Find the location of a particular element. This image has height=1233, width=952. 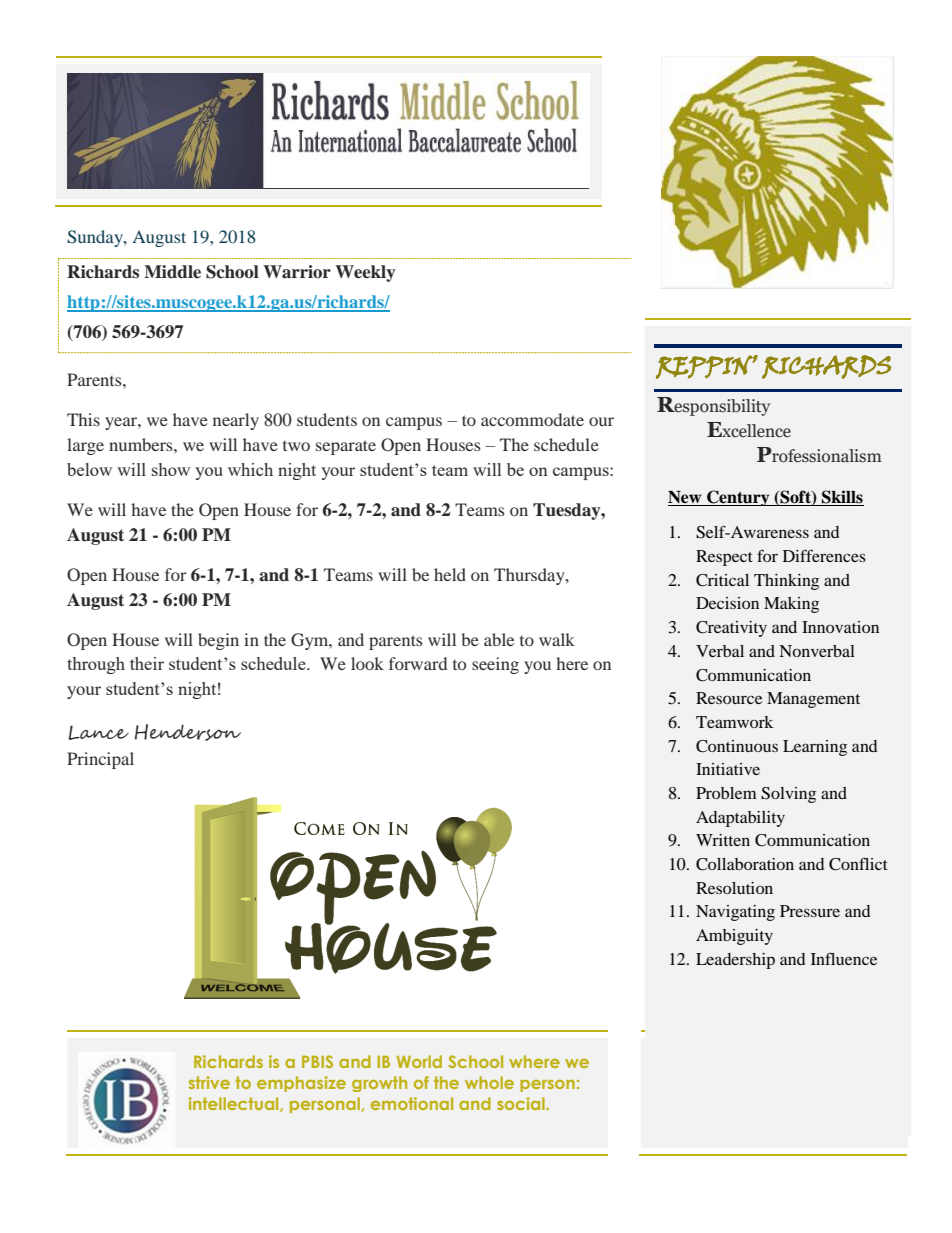

Middle is located at coordinates (172, 272).
